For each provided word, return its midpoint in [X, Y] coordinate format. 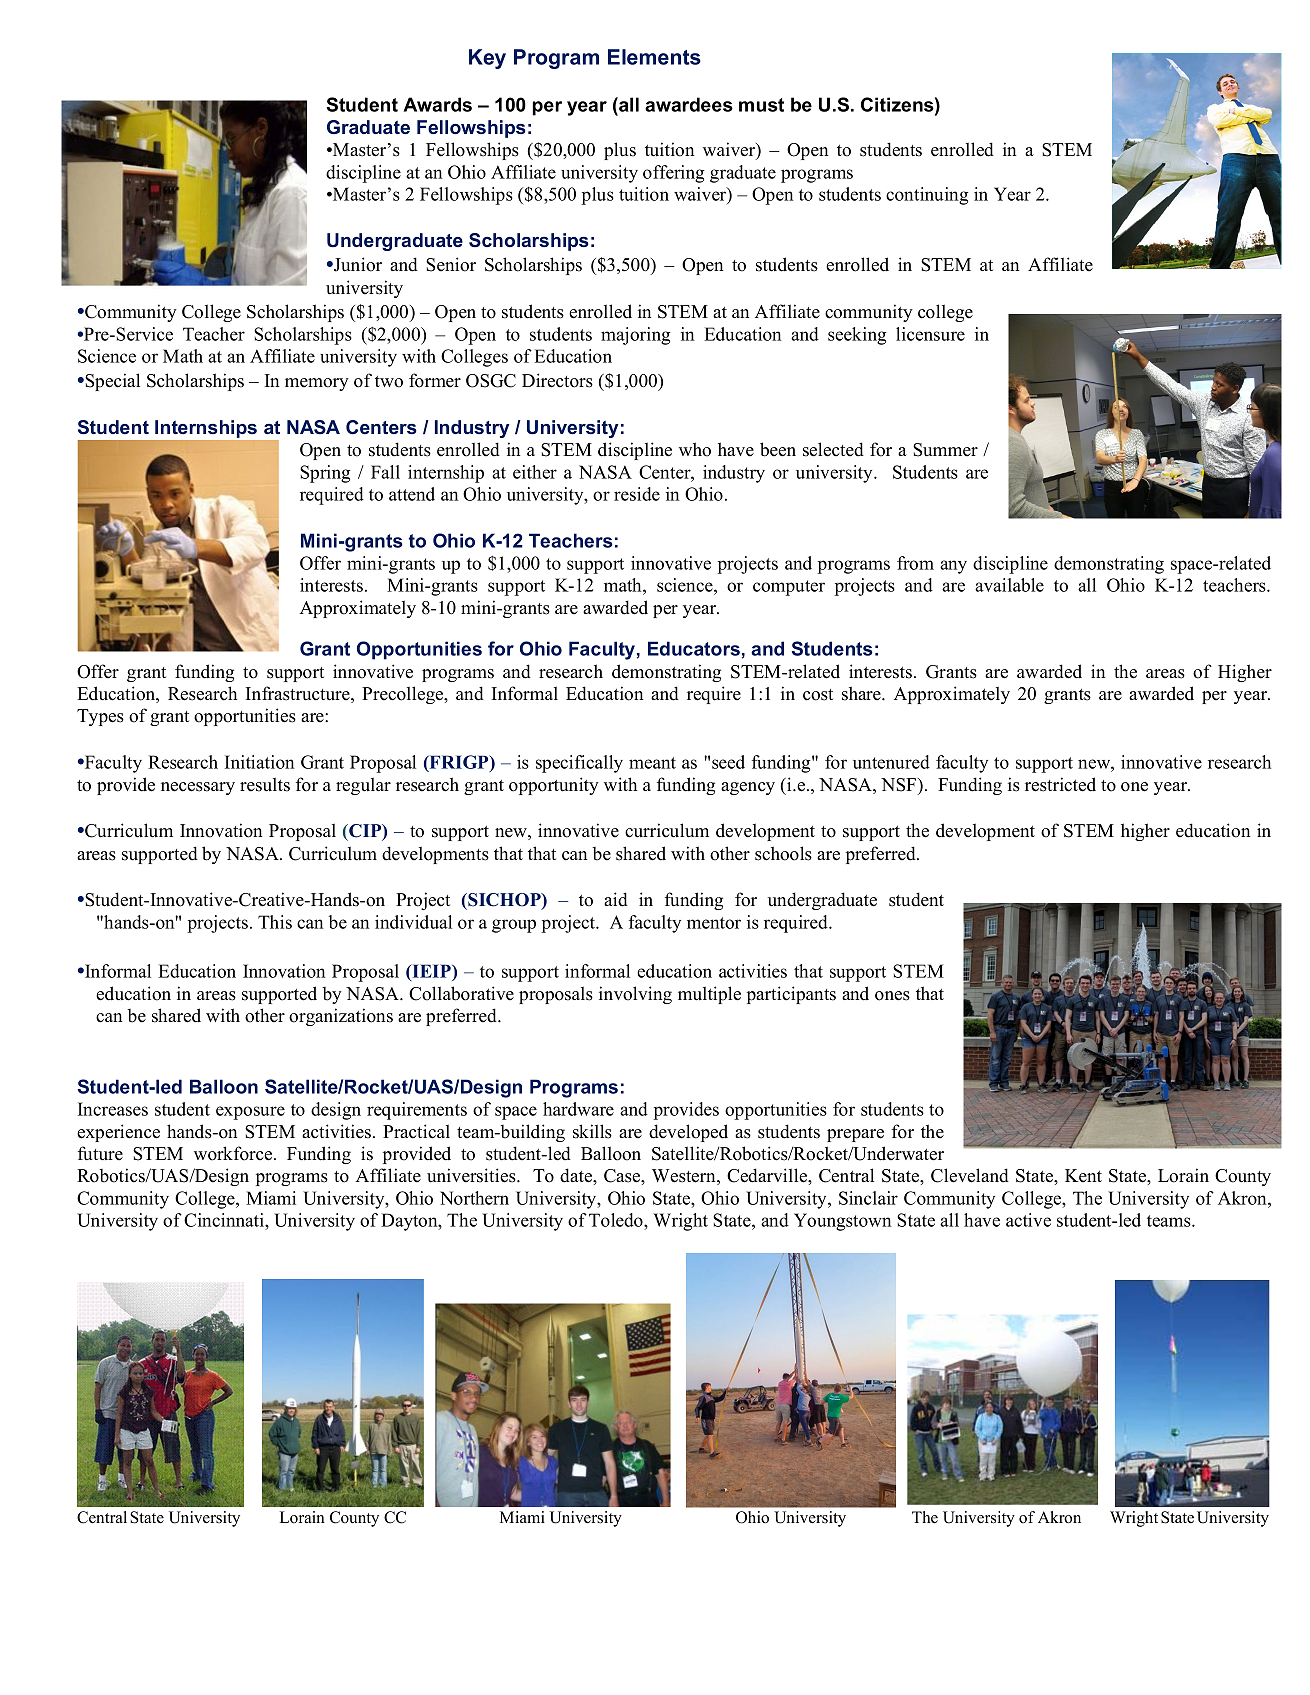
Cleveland [970, 1175]
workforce [234, 1153]
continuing [927, 196]
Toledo [617, 1221]
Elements [654, 57]
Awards [437, 104]
